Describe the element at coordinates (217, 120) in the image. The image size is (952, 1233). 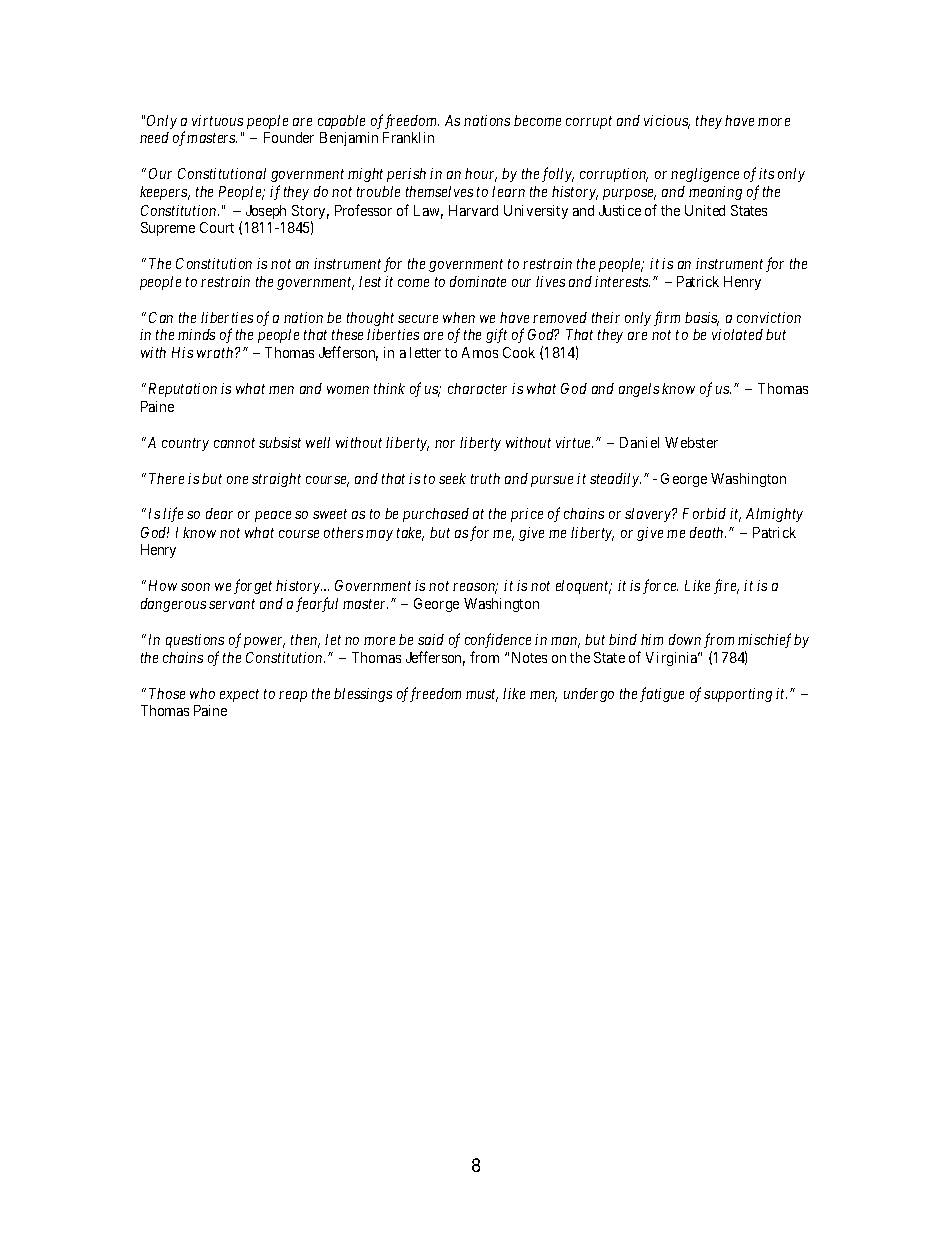
I see `virtuous` at that location.
